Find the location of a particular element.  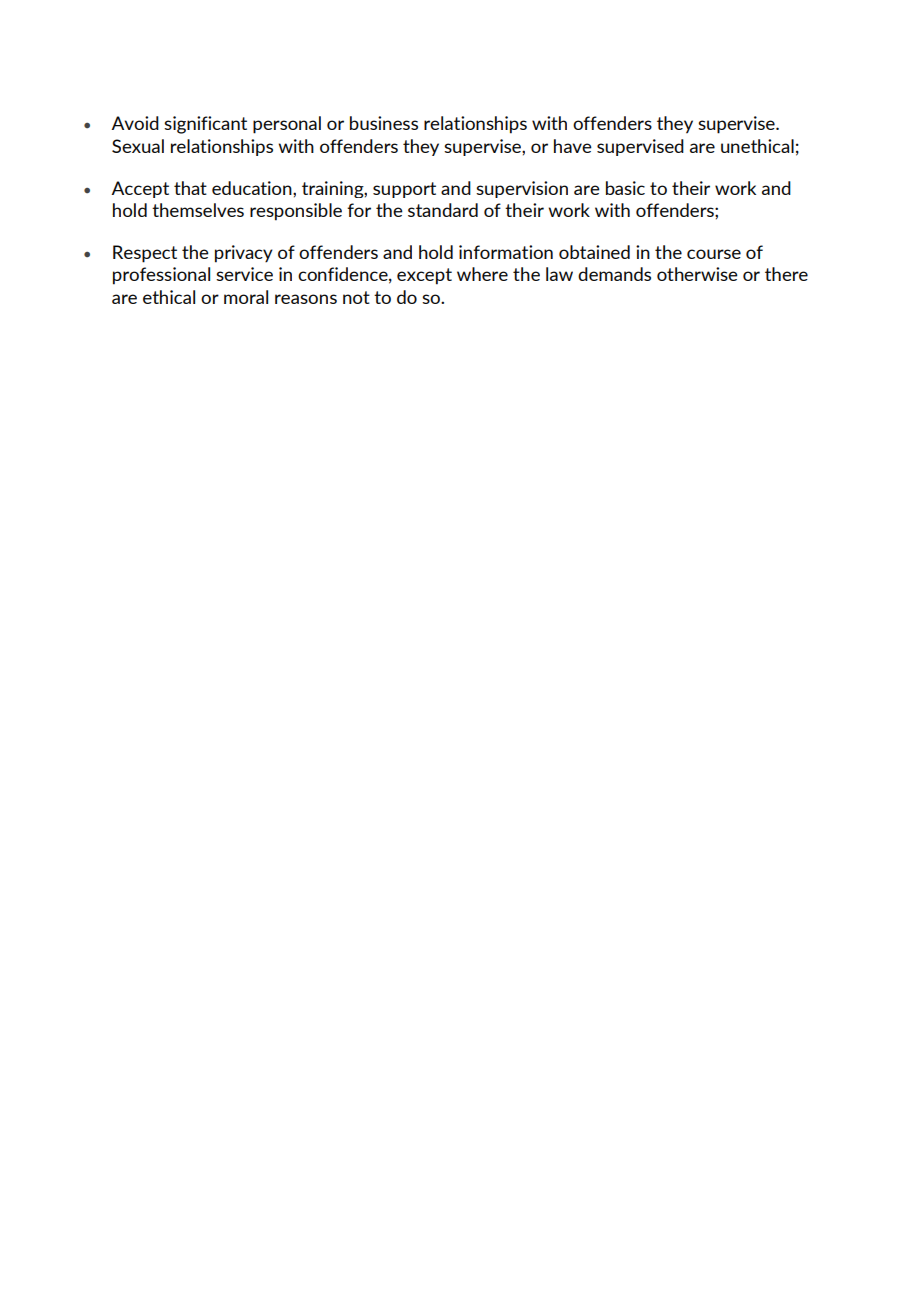

not is located at coordinates (356, 297).
